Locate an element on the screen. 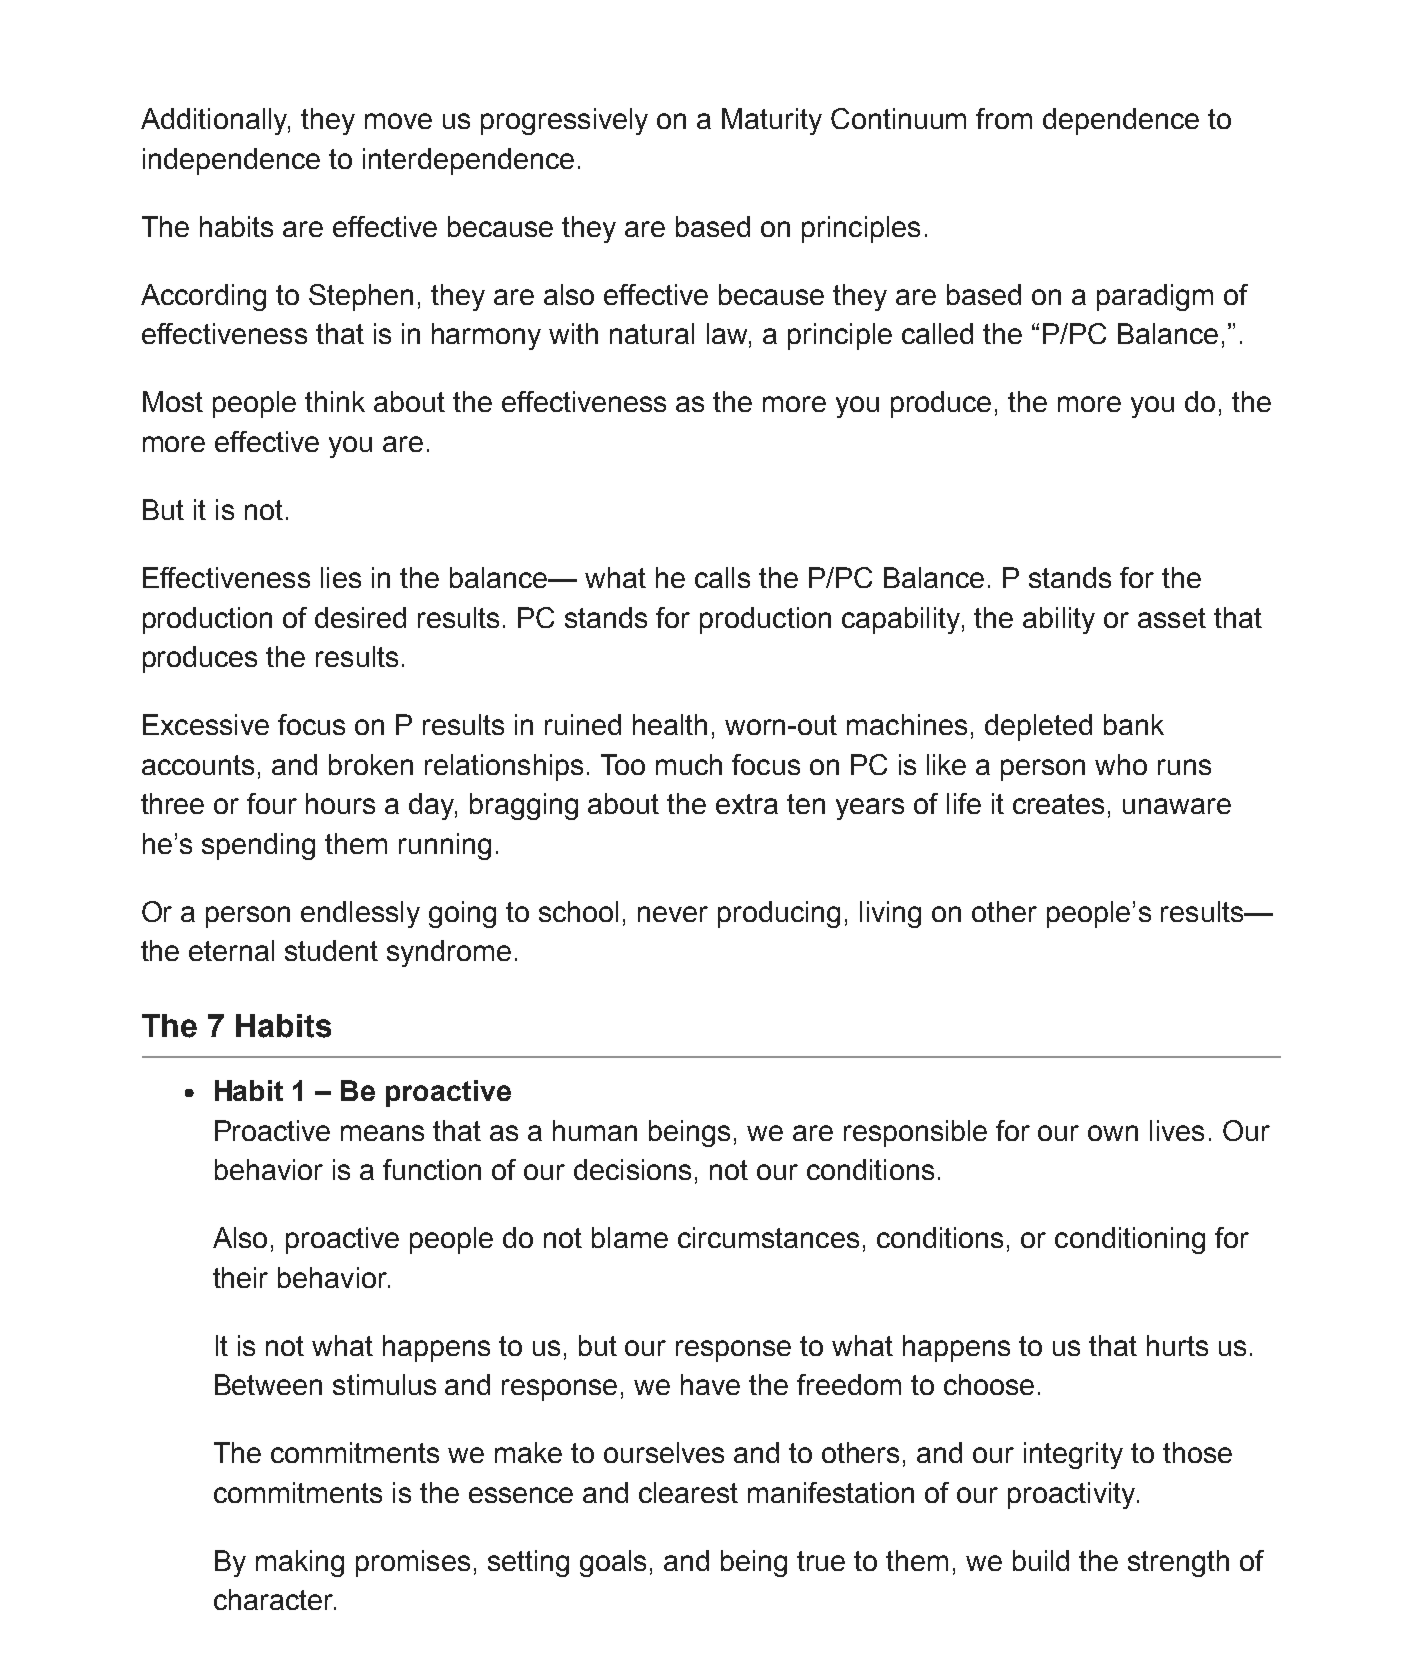 The height and width of the screenshot is (1668, 1422). from is located at coordinates (1004, 118).
